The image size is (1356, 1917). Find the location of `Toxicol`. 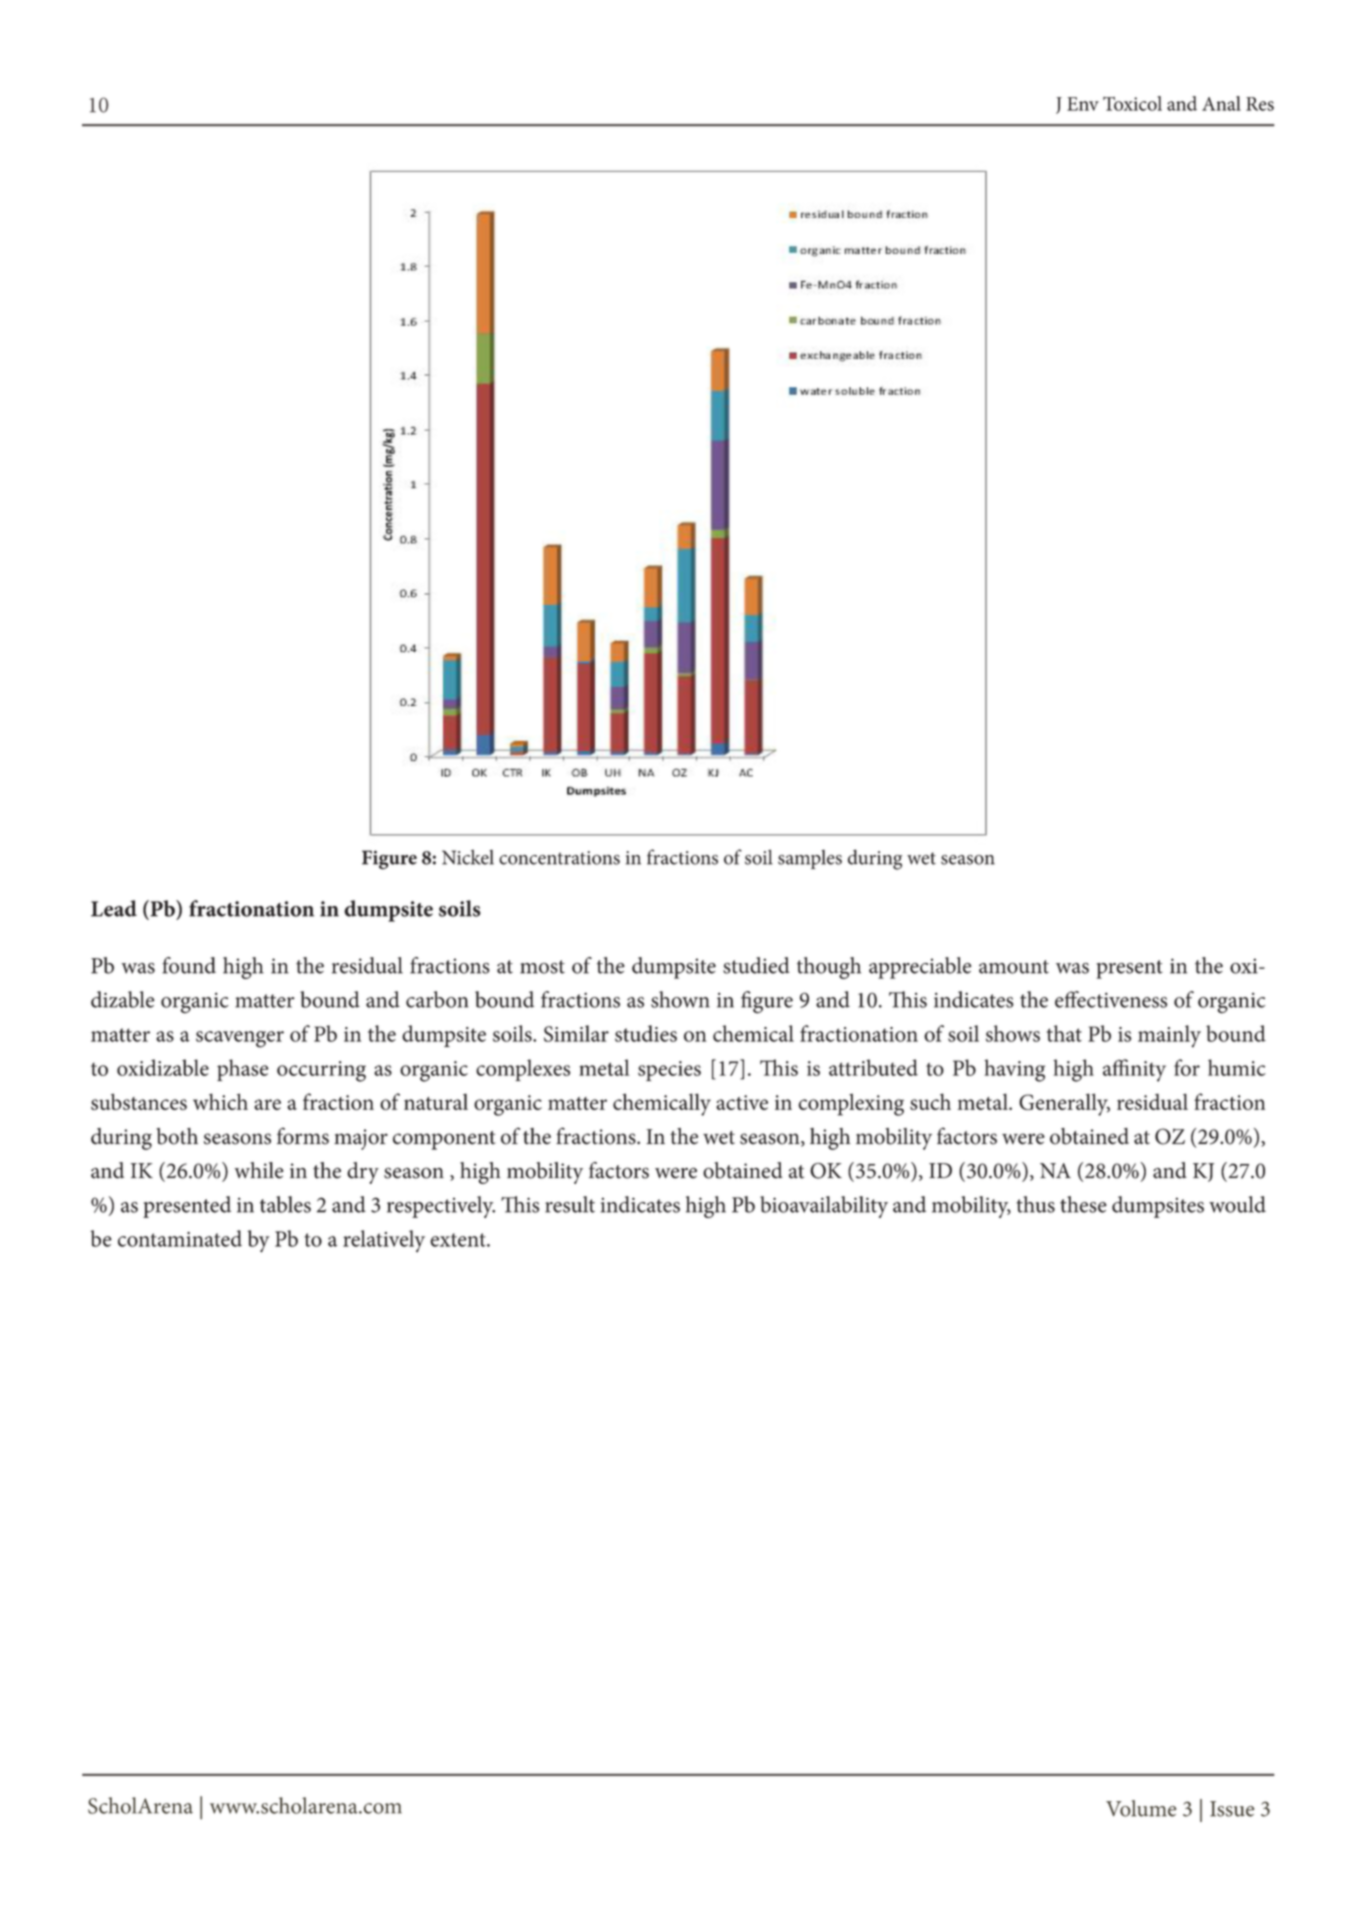

Toxicol is located at coordinates (1132, 103).
